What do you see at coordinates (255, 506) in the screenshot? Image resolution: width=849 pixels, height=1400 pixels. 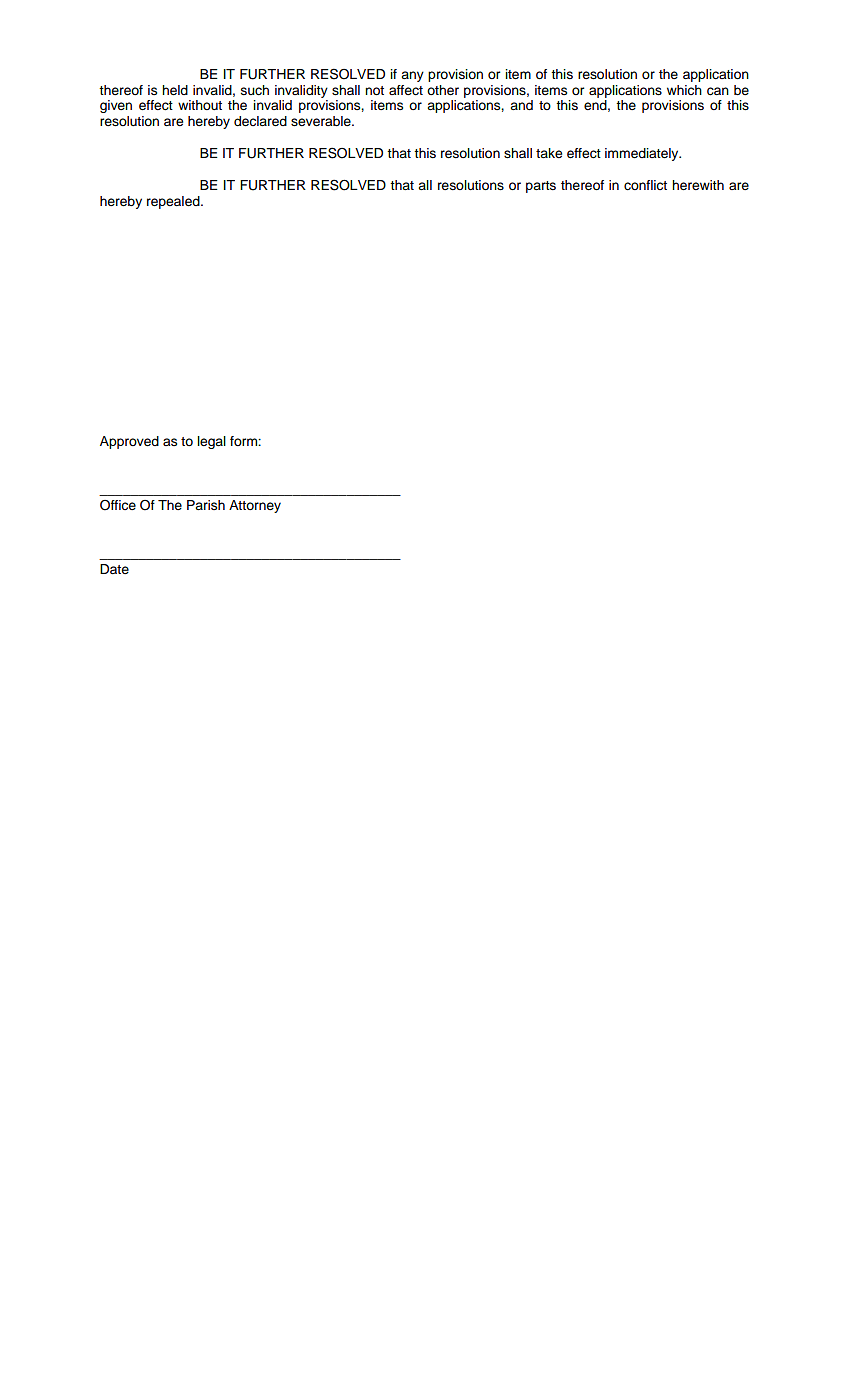 I see `Attorney` at bounding box center [255, 506].
